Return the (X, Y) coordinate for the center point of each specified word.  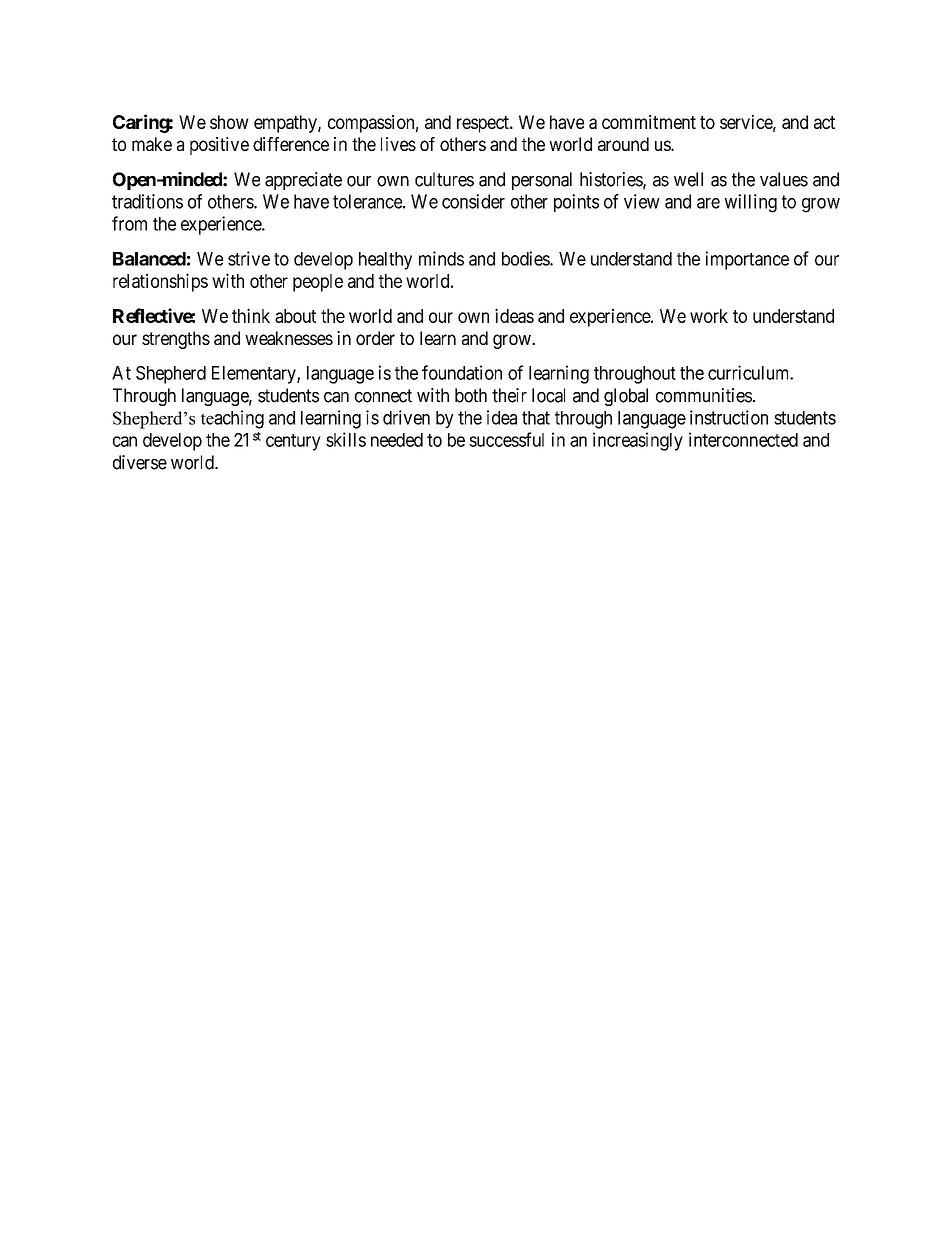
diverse (140, 462)
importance (747, 260)
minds (441, 258)
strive (249, 258)
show (229, 122)
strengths (176, 340)
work (709, 316)
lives (398, 144)
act (824, 122)
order (375, 338)
